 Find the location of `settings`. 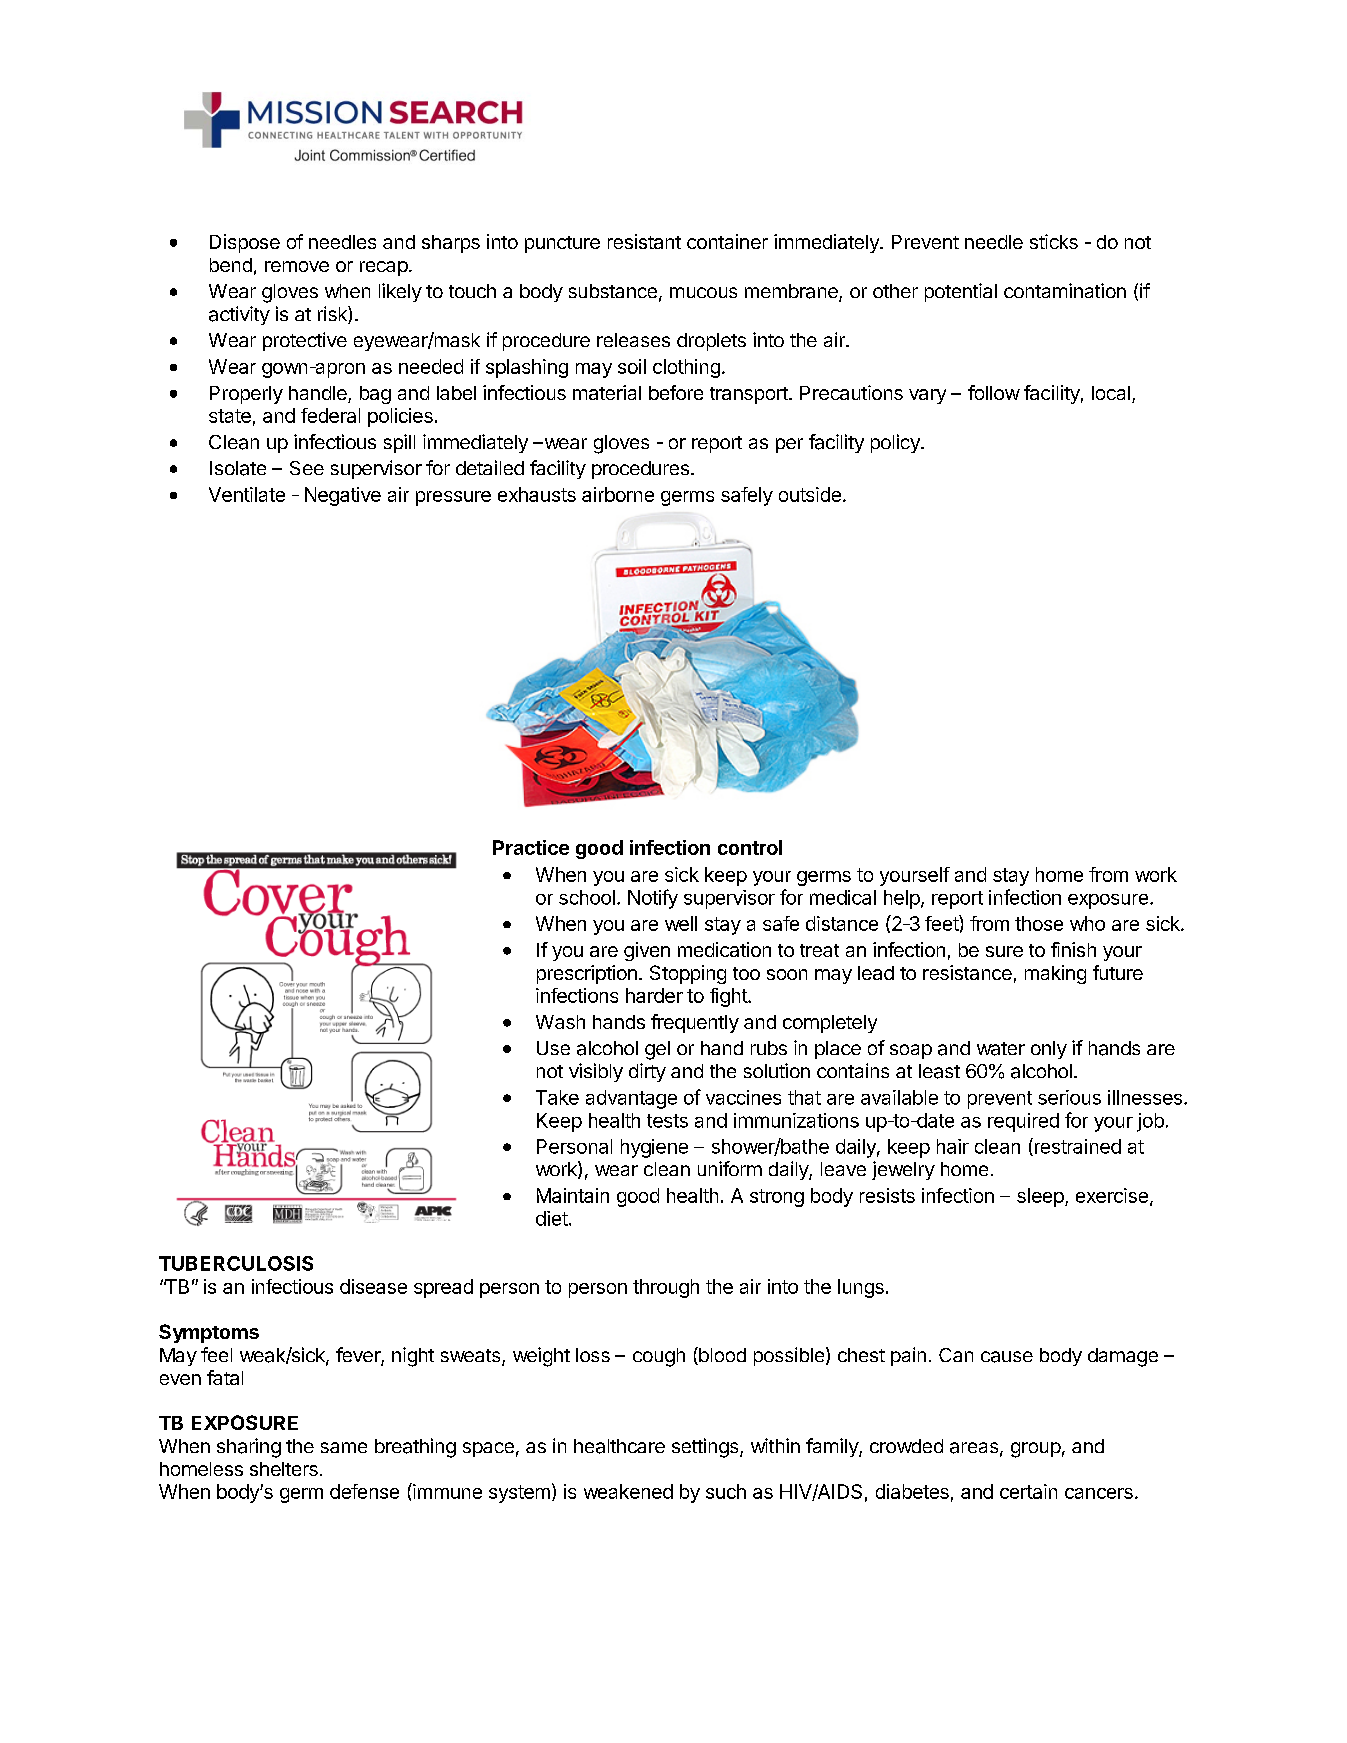

settings is located at coordinates (706, 1448).
